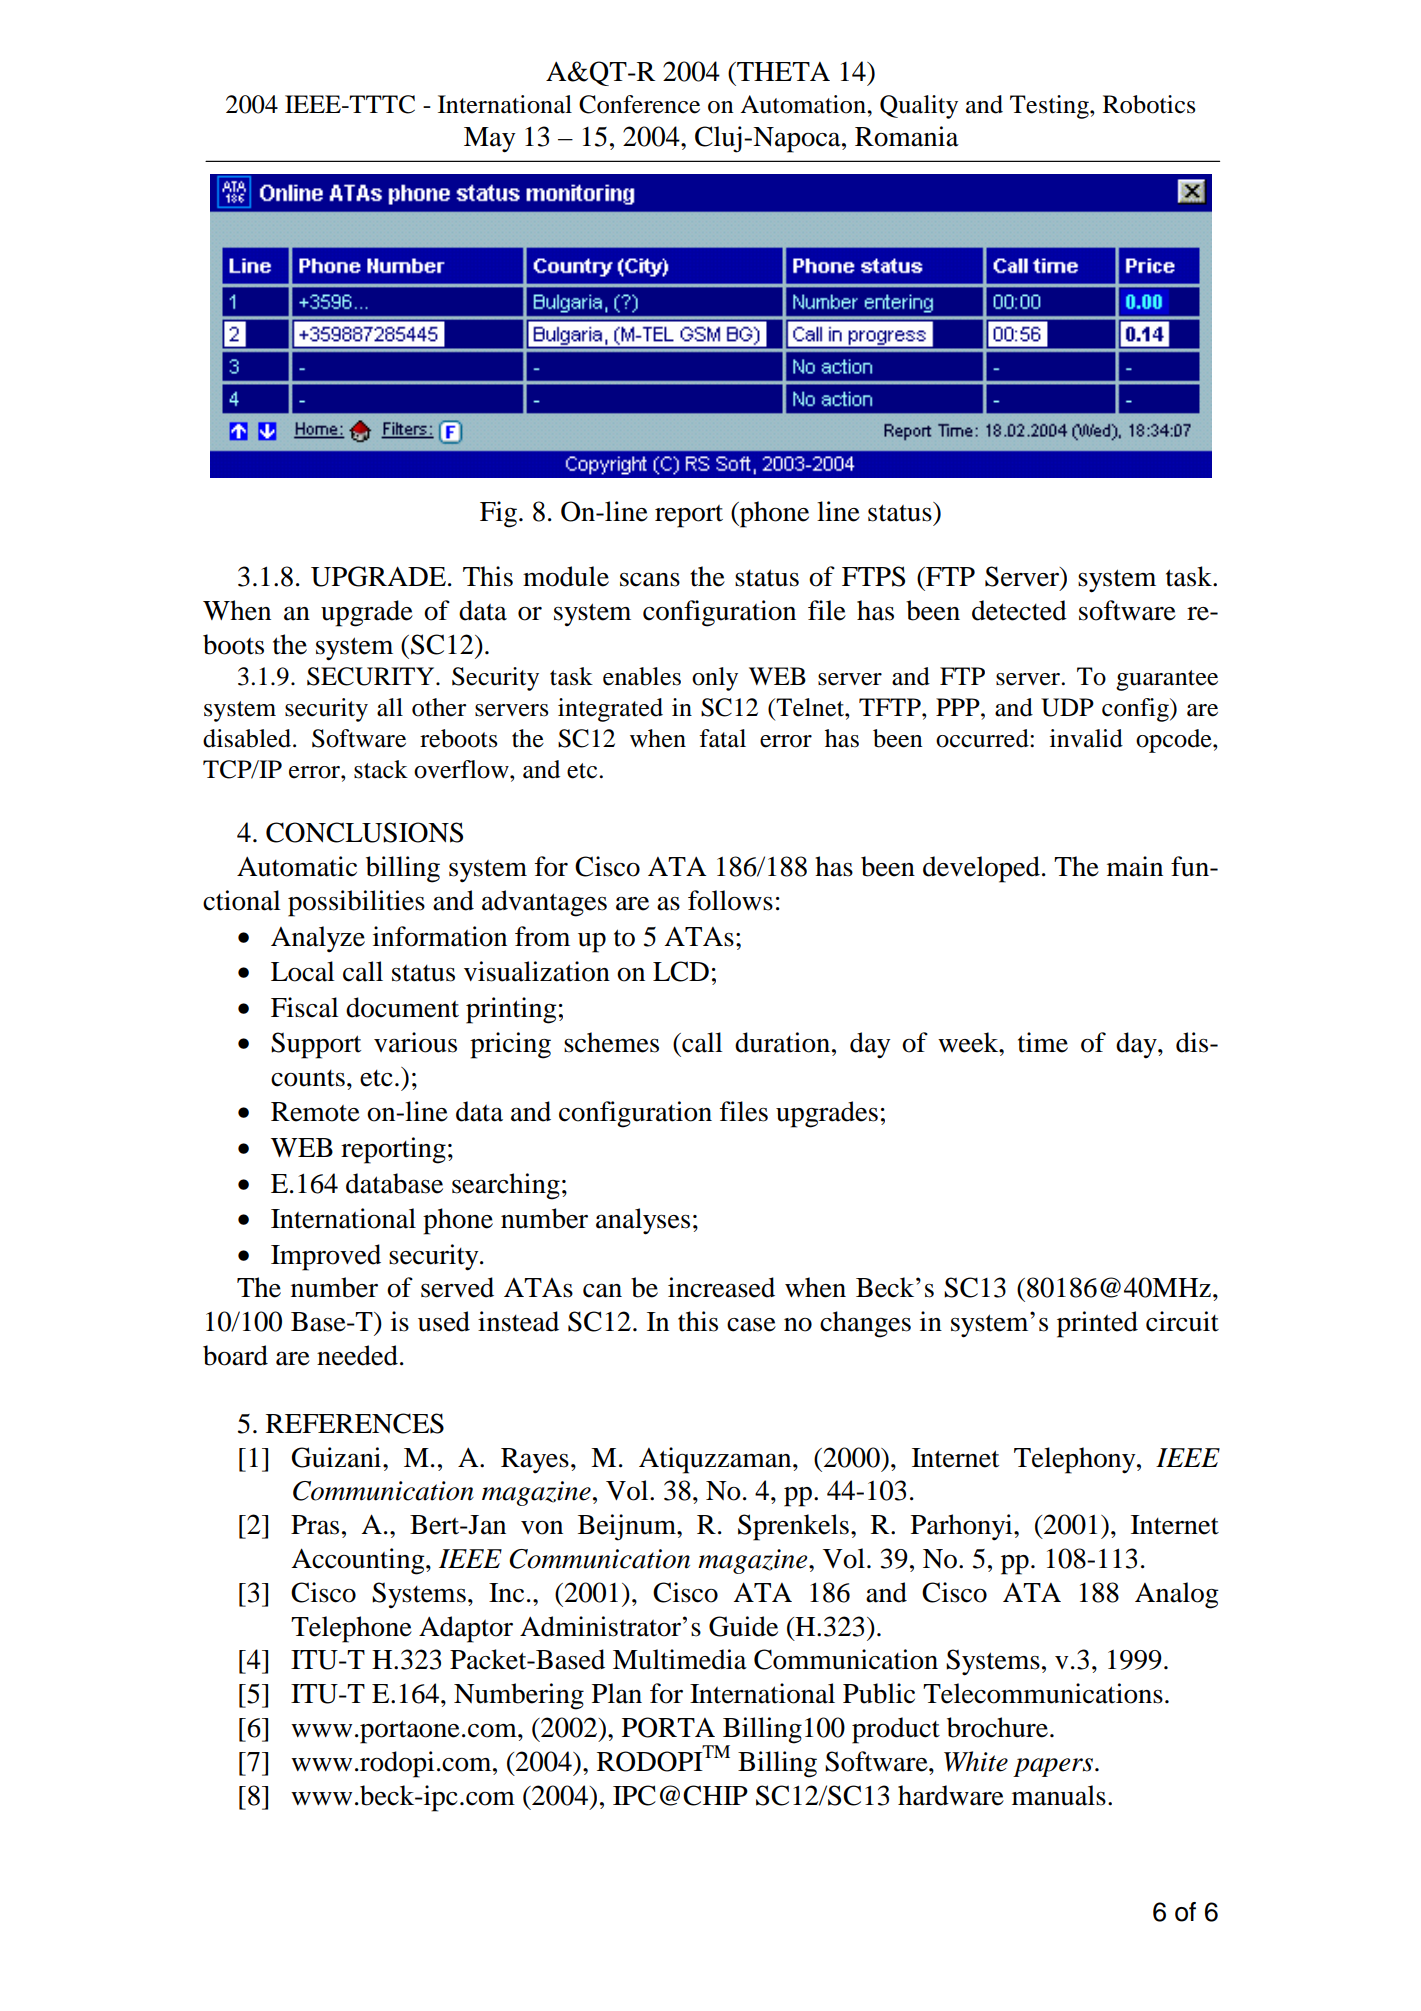 Image resolution: width=1421 pixels, height=2011 pixels. Describe the element at coordinates (318, 939) in the screenshot. I see `Analyze` at that location.
